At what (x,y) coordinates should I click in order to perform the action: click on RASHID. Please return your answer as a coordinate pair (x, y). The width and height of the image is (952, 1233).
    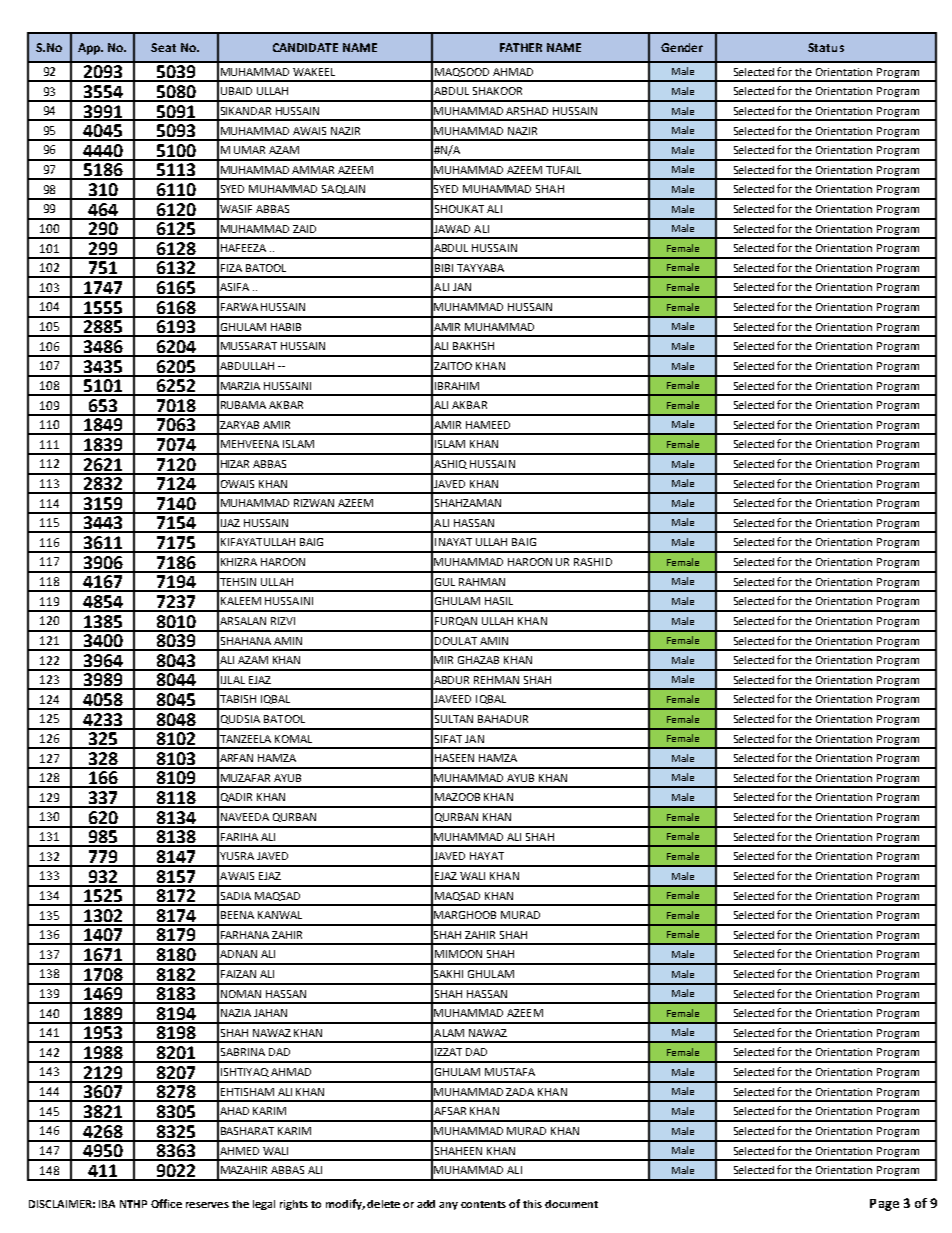
    Looking at the image, I should click on (593, 562).
